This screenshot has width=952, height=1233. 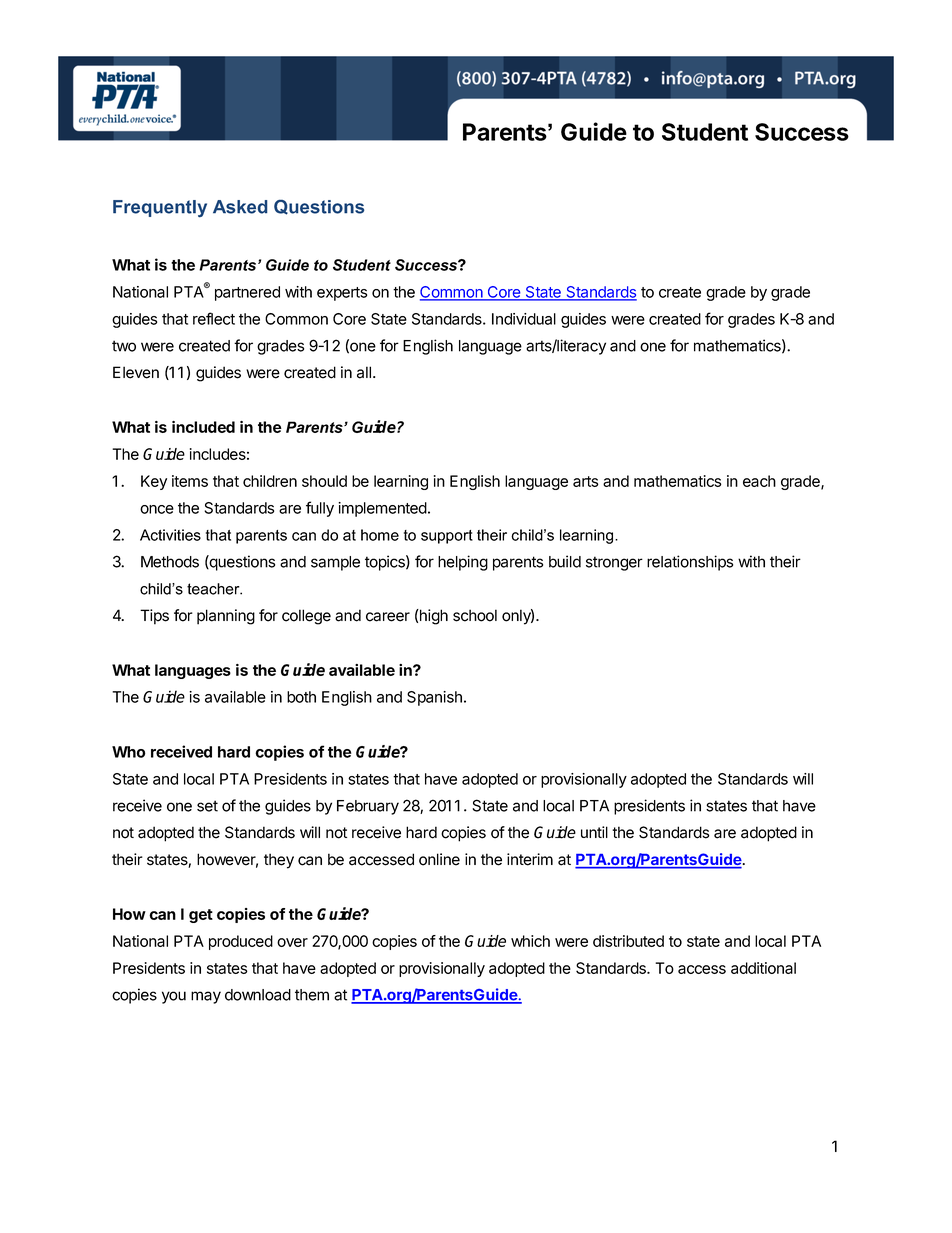 What do you see at coordinates (690, 563) in the screenshot?
I see `relationships` at bounding box center [690, 563].
